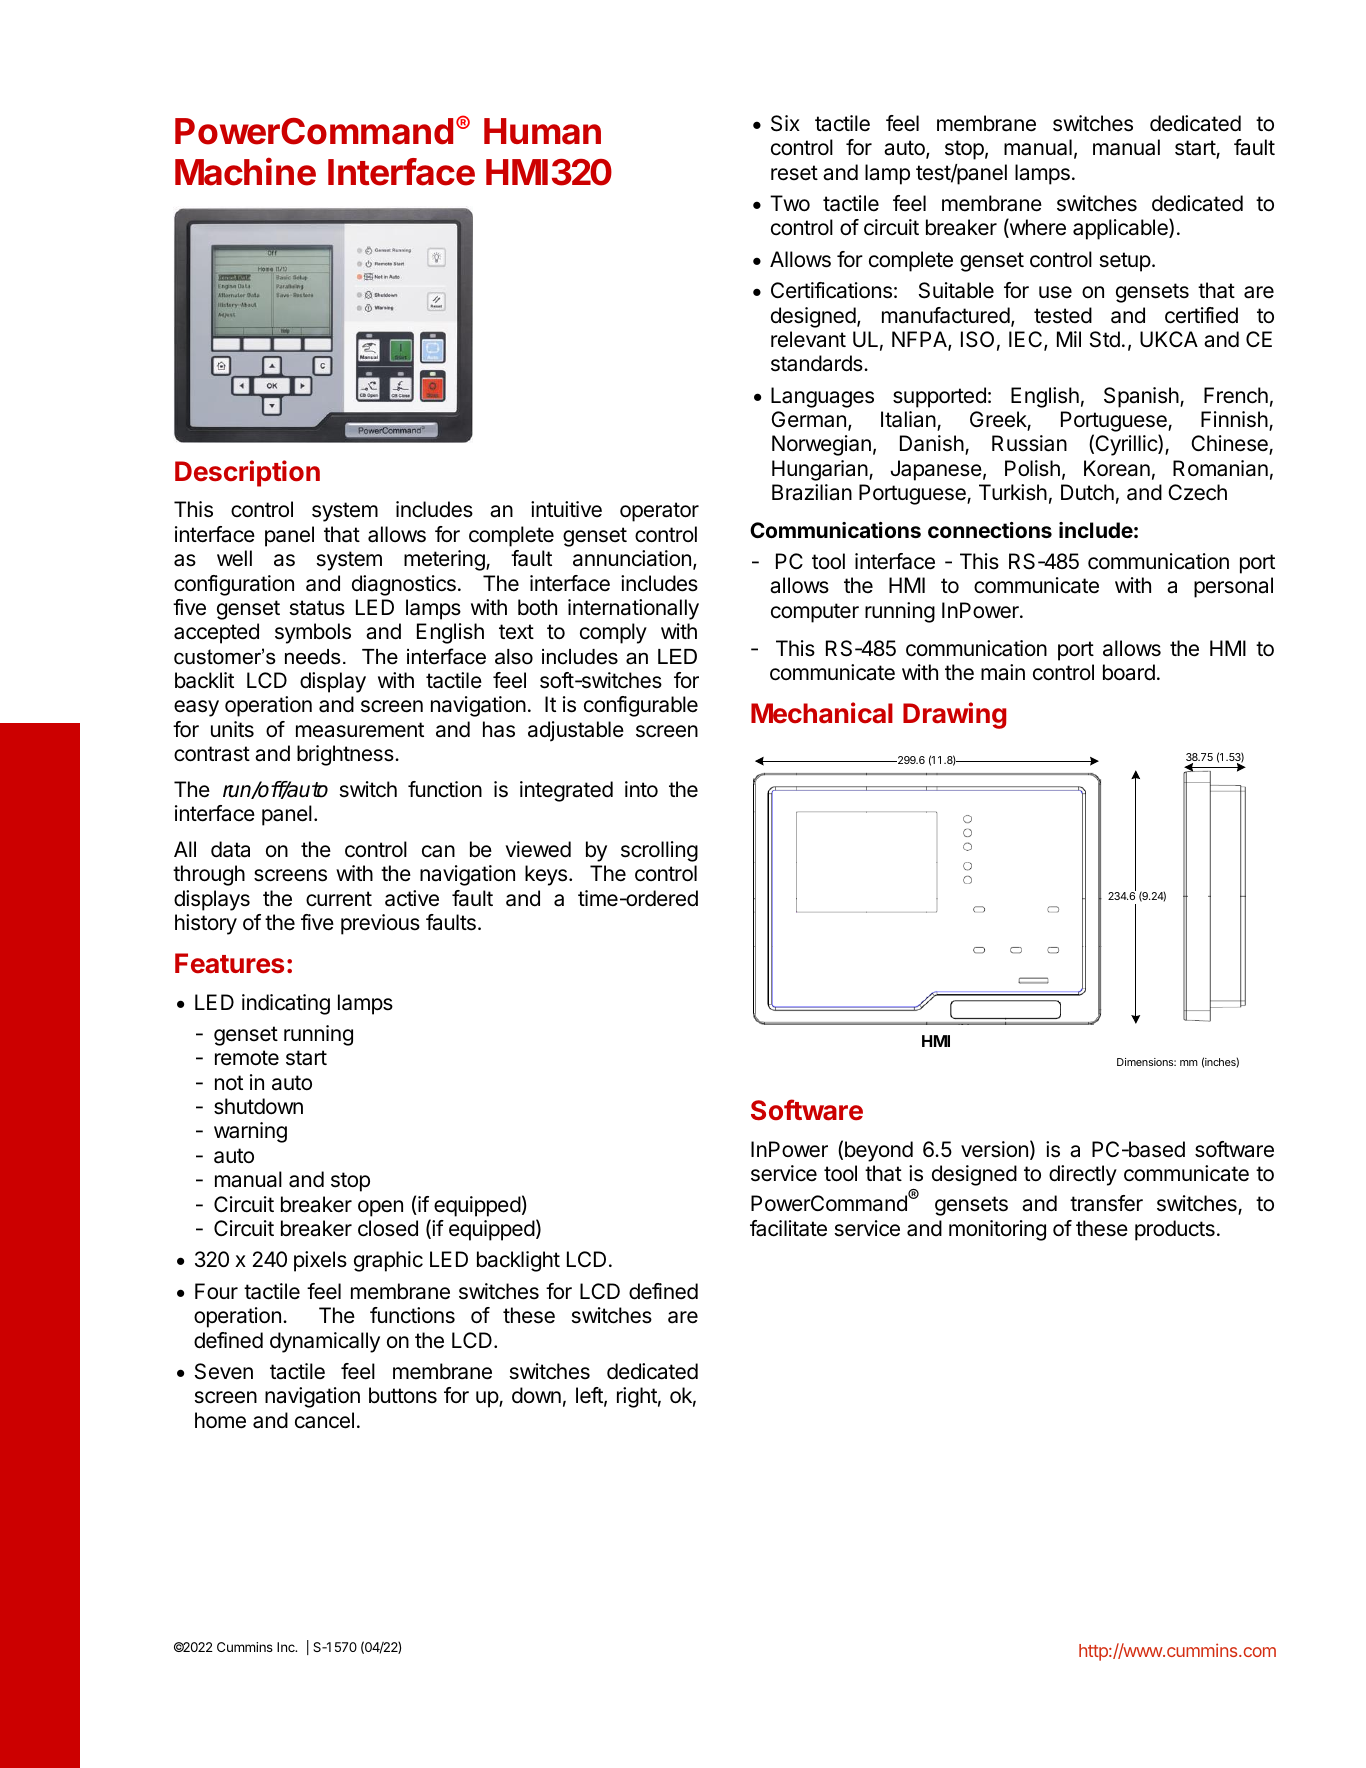  Describe the element at coordinates (1121, 229) in the image. I see `applicable` at that location.
